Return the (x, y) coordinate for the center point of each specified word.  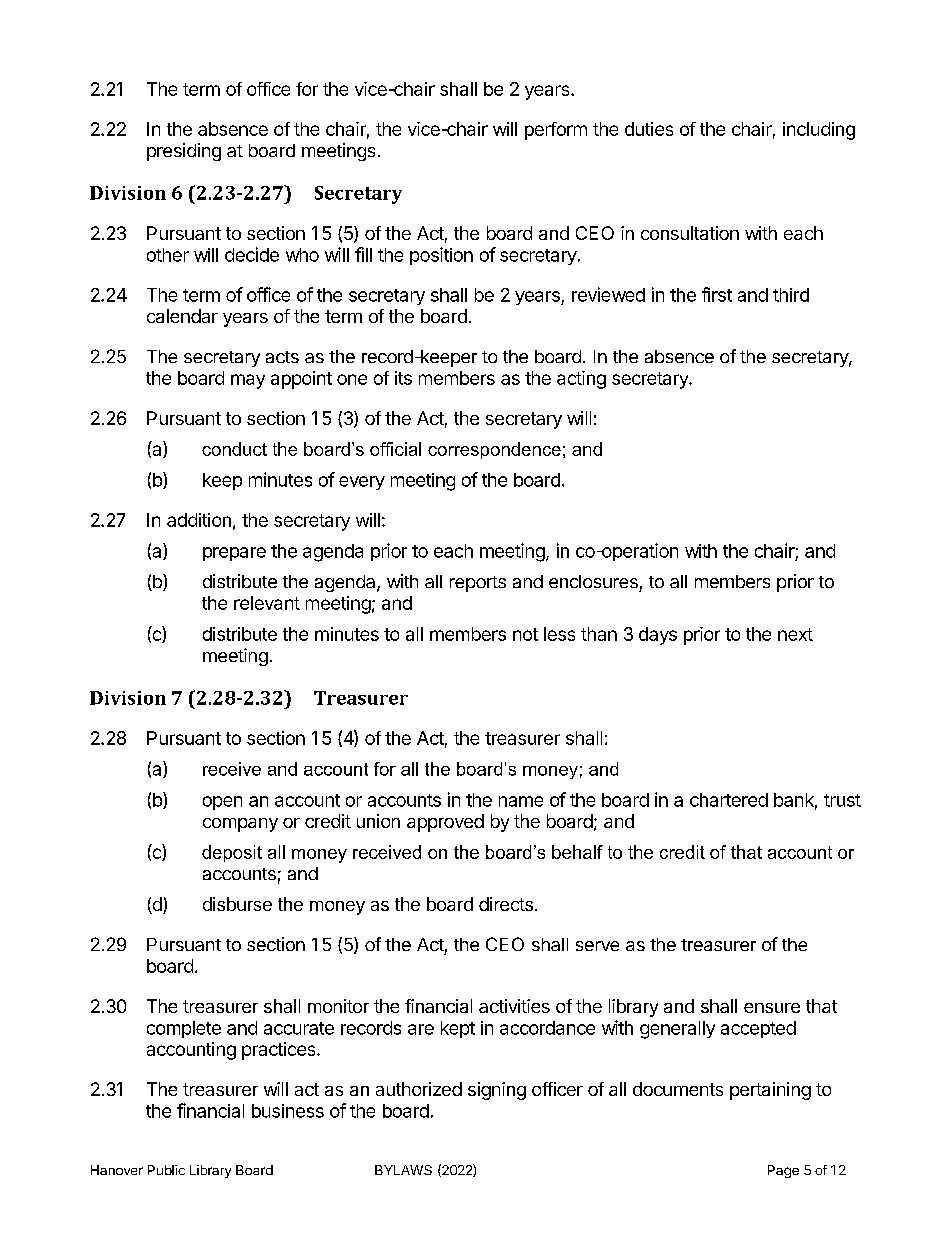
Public (166, 1170)
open (222, 803)
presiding (184, 152)
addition (199, 520)
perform (556, 131)
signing (497, 1091)
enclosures (593, 581)
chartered (729, 800)
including (819, 131)
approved (445, 823)
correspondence (494, 450)
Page (783, 1171)
